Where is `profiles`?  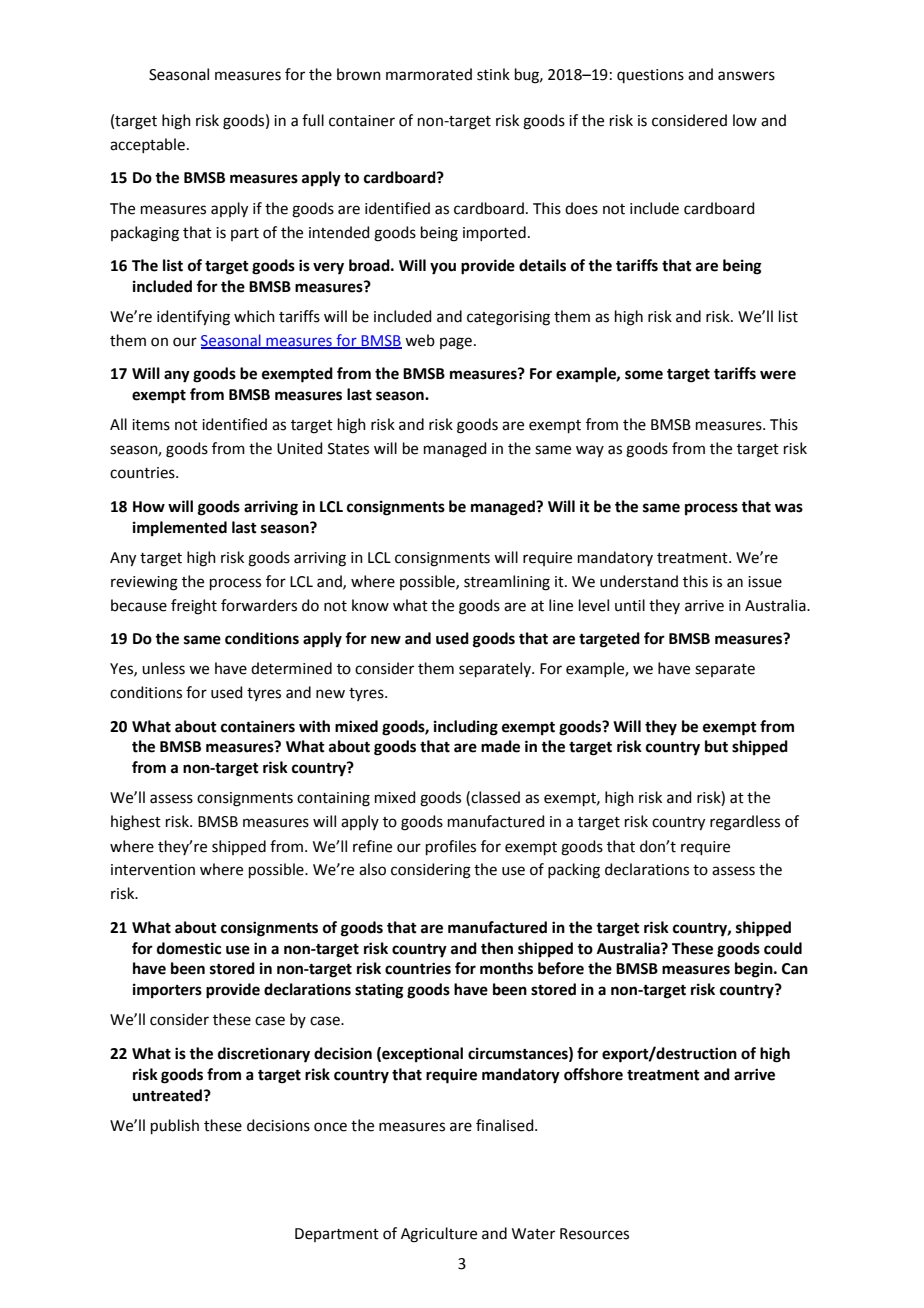 profiles is located at coordinates (451, 847).
